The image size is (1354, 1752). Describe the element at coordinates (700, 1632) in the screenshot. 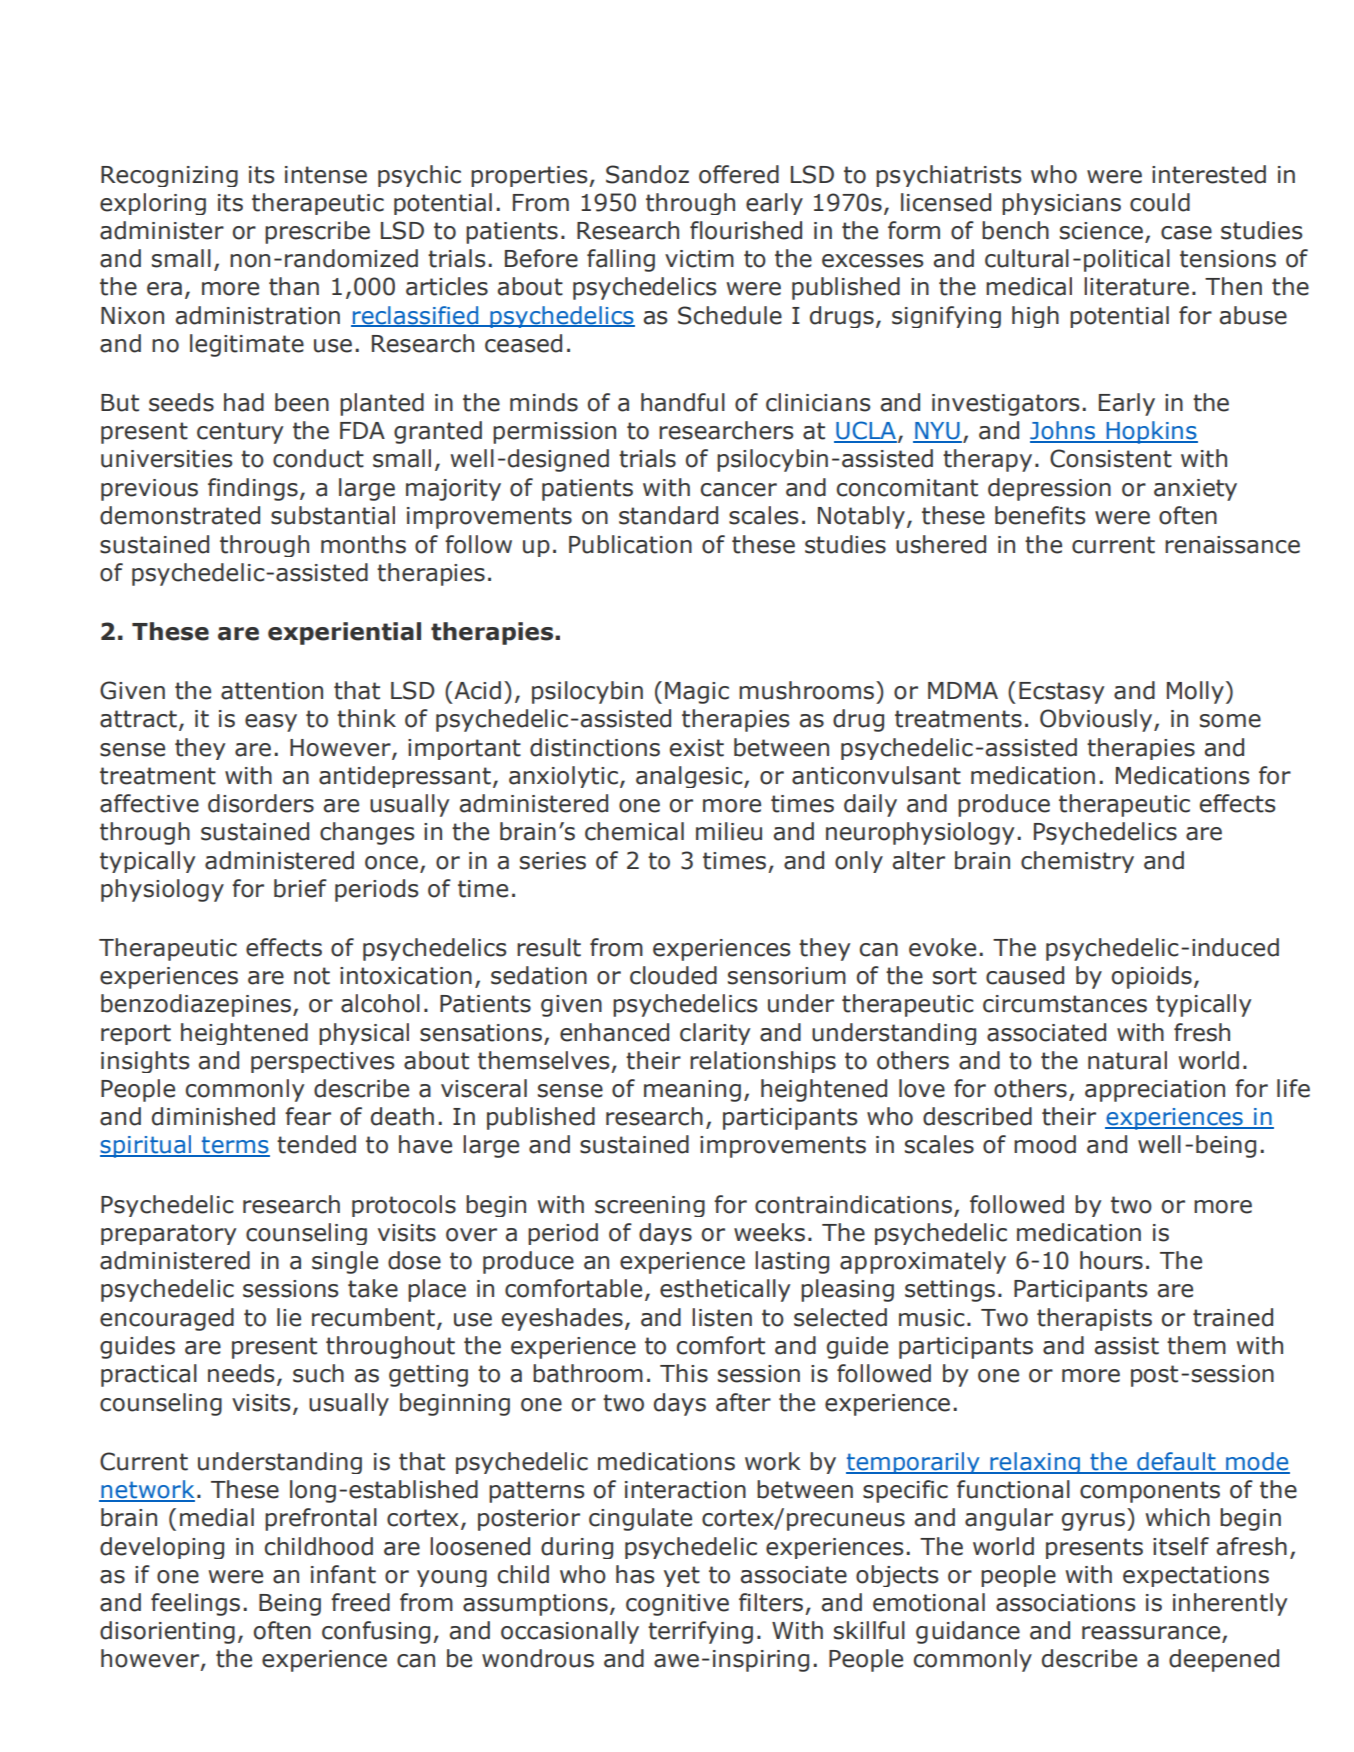

I see `terrifying` at that location.
